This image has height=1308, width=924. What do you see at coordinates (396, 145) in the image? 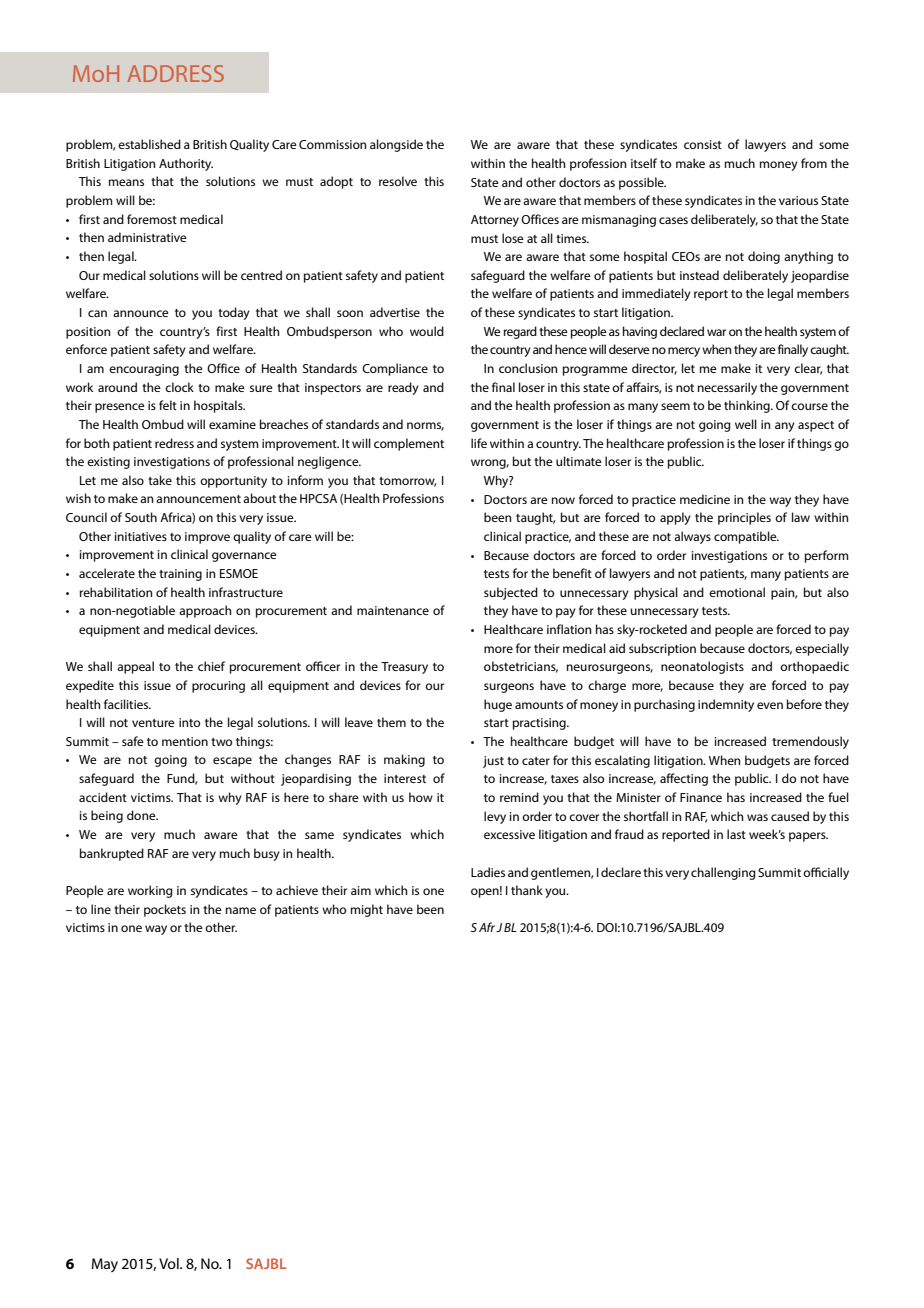
I see `alongside` at bounding box center [396, 145].
